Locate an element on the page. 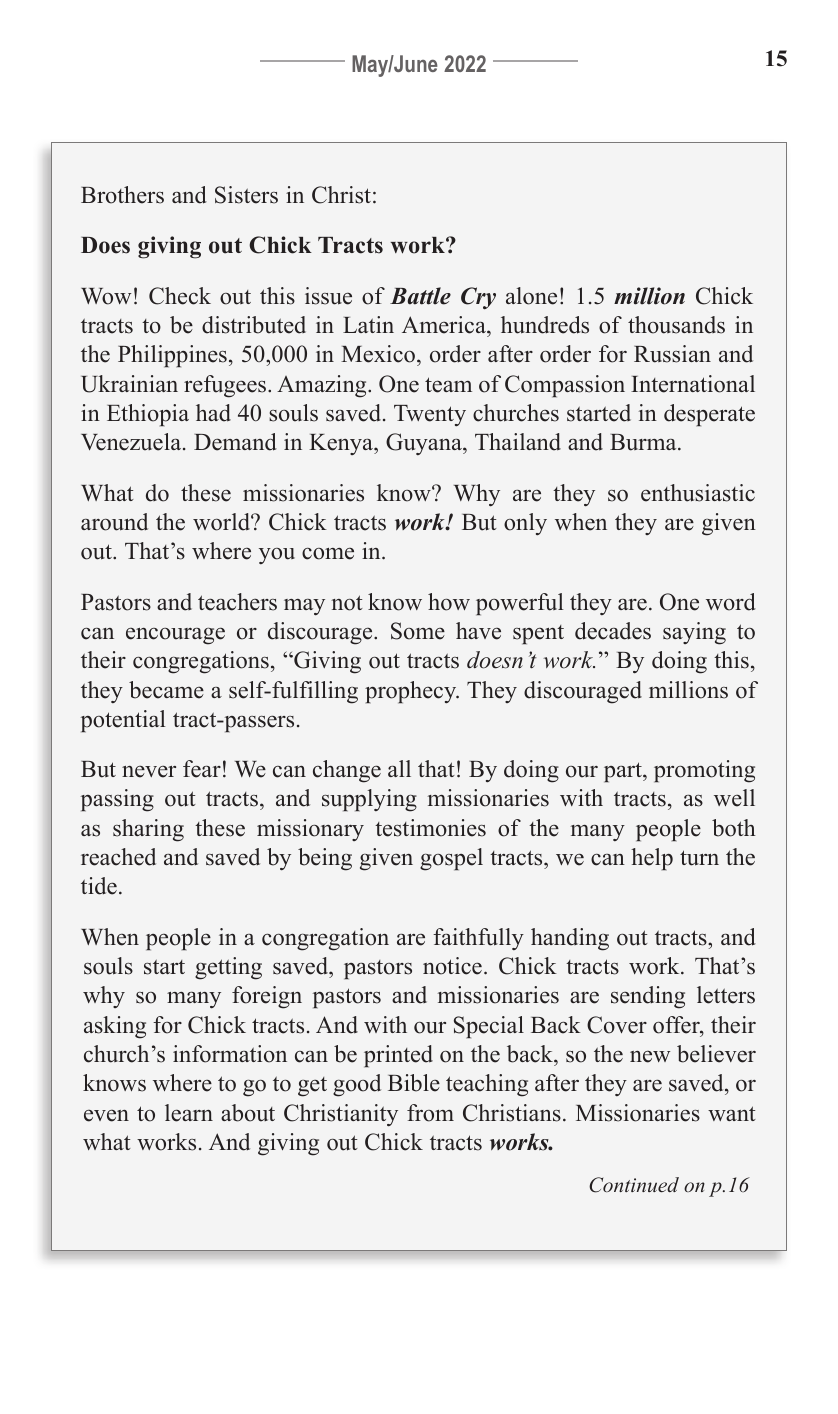 The height and width of the page is (1414, 838). became is located at coordinates (166, 690).
